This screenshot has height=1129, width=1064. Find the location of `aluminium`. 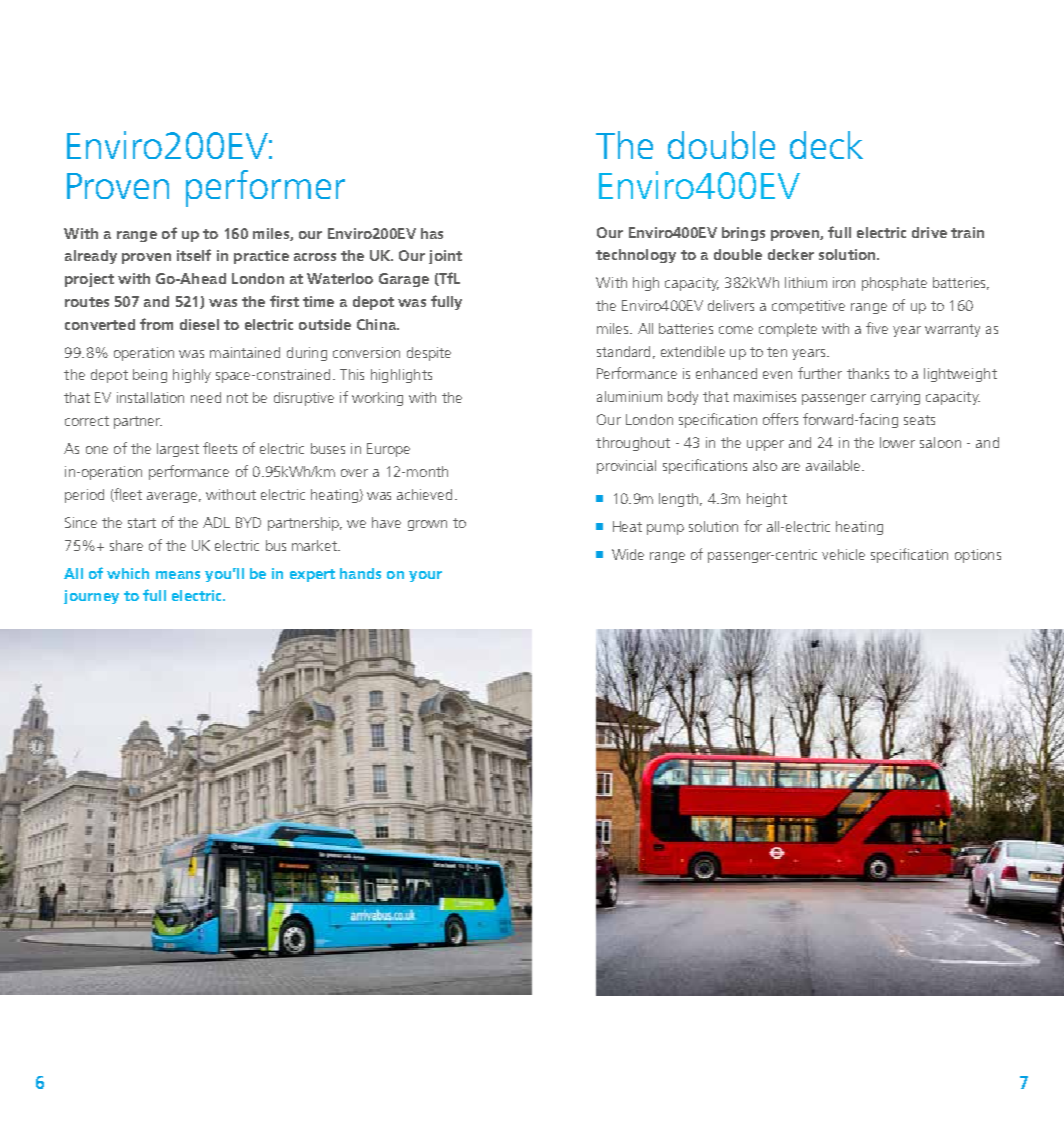

aluminium is located at coordinates (629, 396).
